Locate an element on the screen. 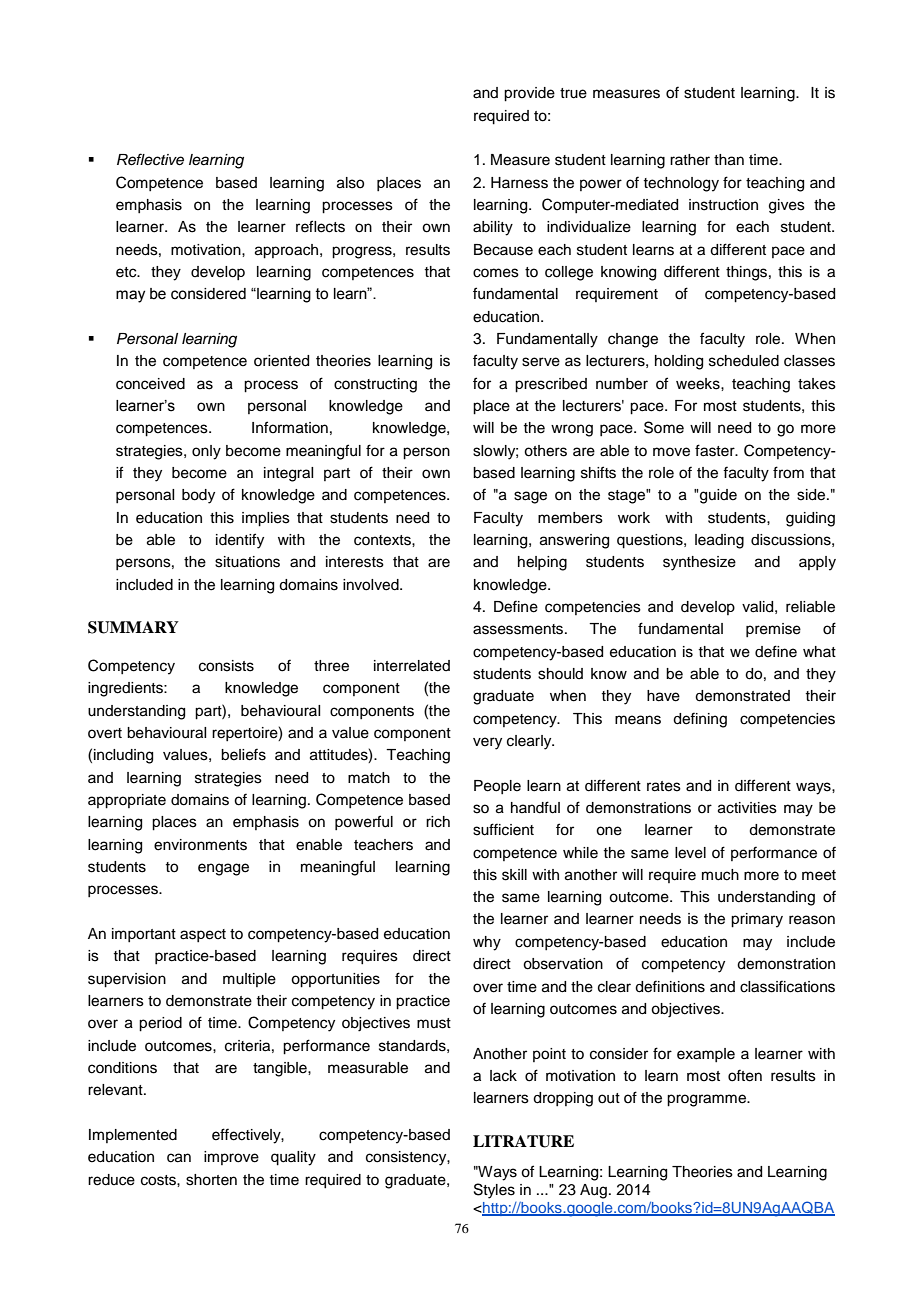 The height and width of the screenshot is (1308, 924). premise is located at coordinates (773, 630).
